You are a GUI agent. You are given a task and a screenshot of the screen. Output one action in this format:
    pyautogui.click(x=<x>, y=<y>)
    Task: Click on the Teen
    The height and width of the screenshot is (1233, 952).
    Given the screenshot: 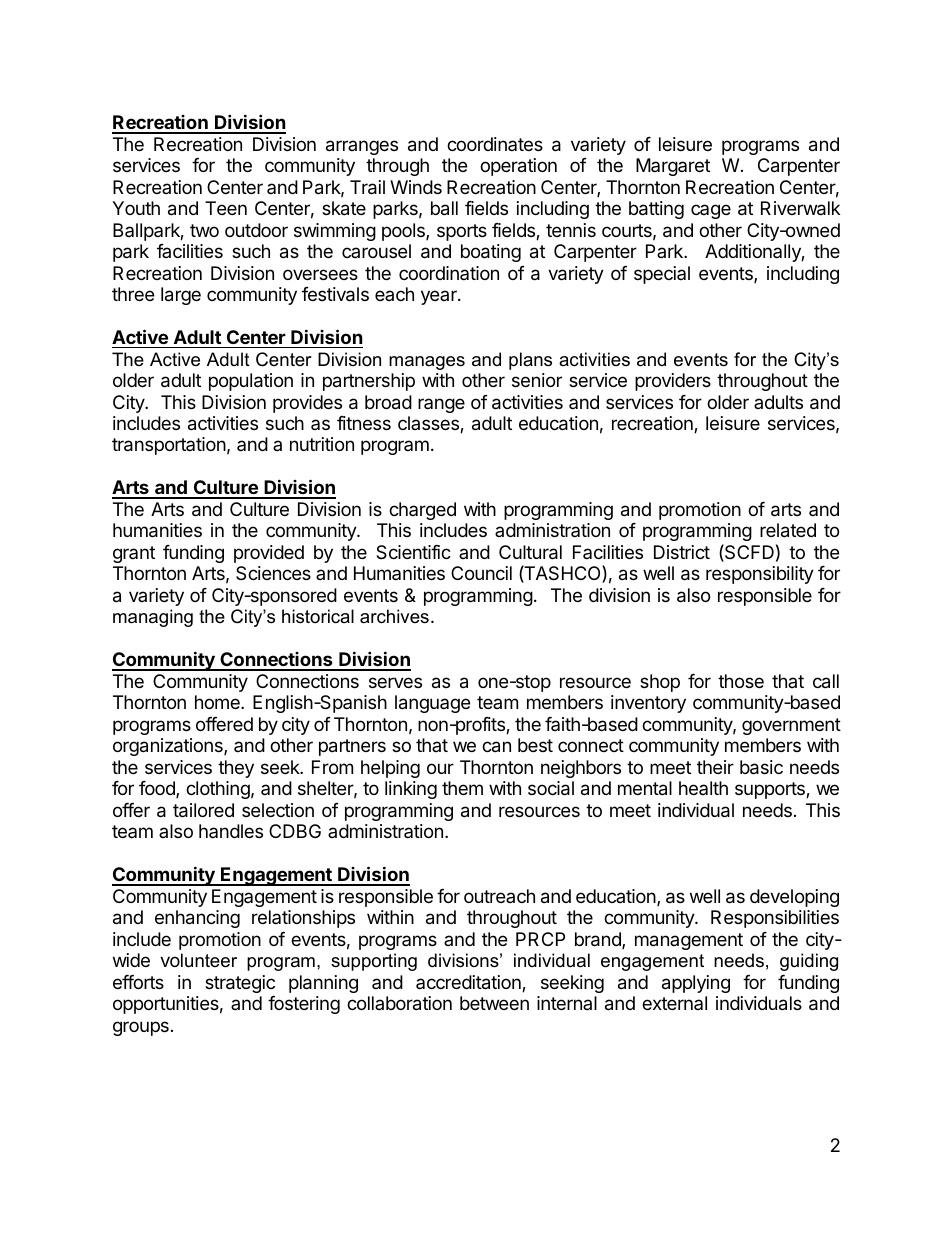 What is the action you would take?
    pyautogui.click(x=226, y=208)
